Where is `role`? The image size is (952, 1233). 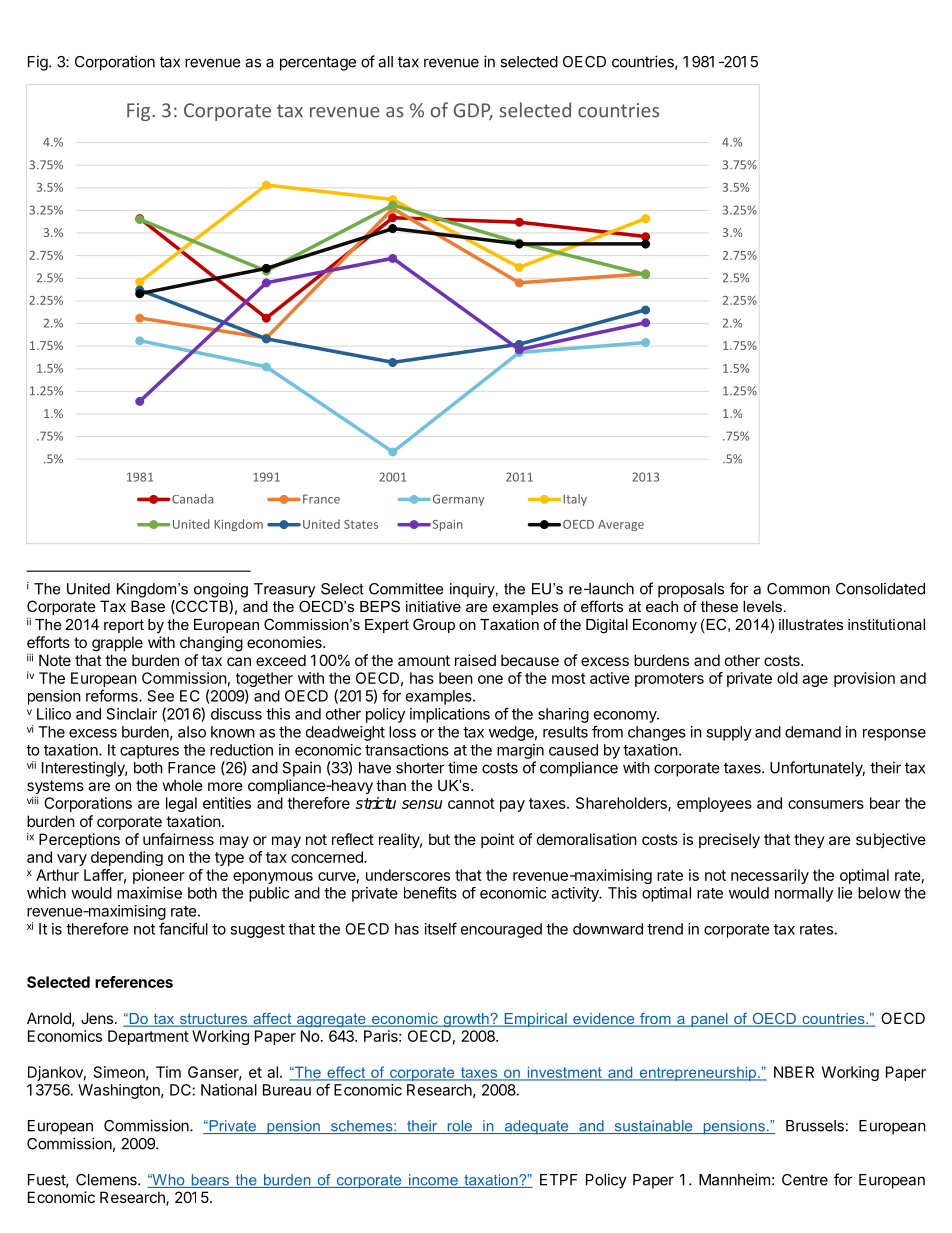
role is located at coordinates (459, 1127).
